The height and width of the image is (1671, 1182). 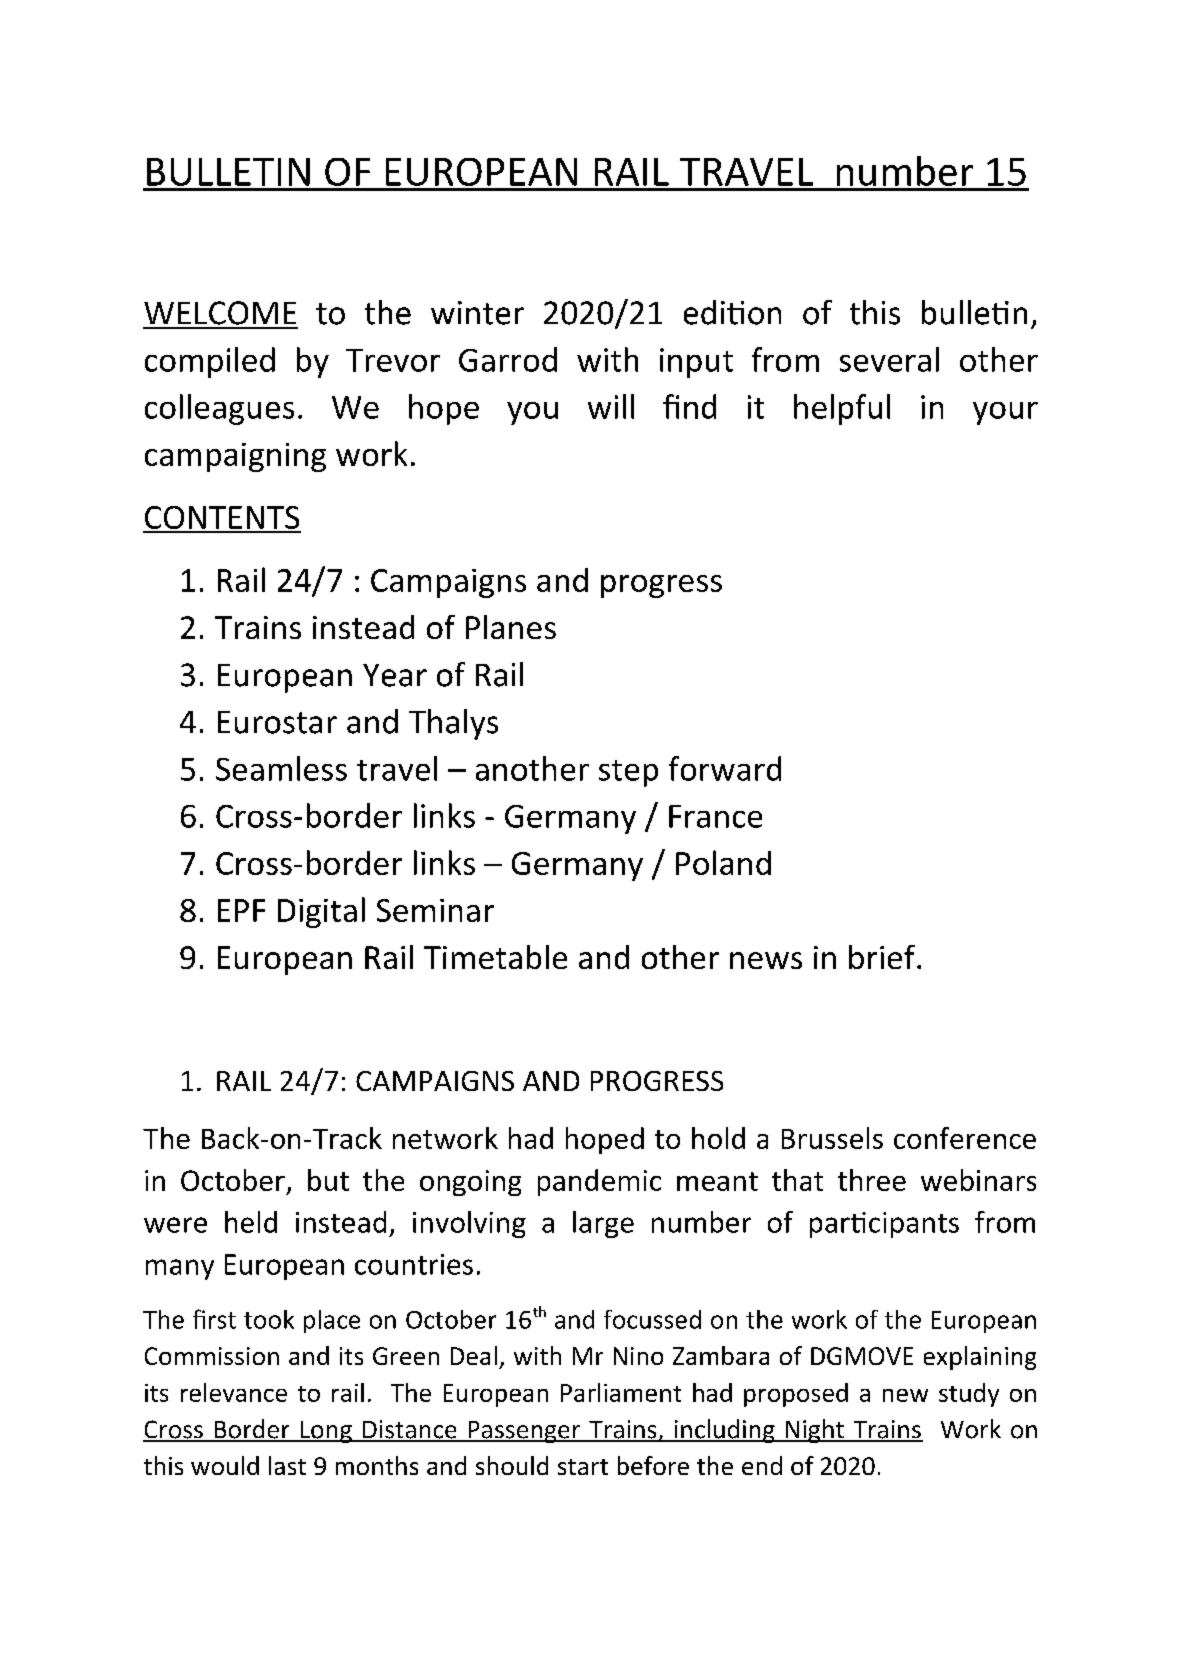 What do you see at coordinates (611, 406) in the image?
I see `will` at bounding box center [611, 406].
